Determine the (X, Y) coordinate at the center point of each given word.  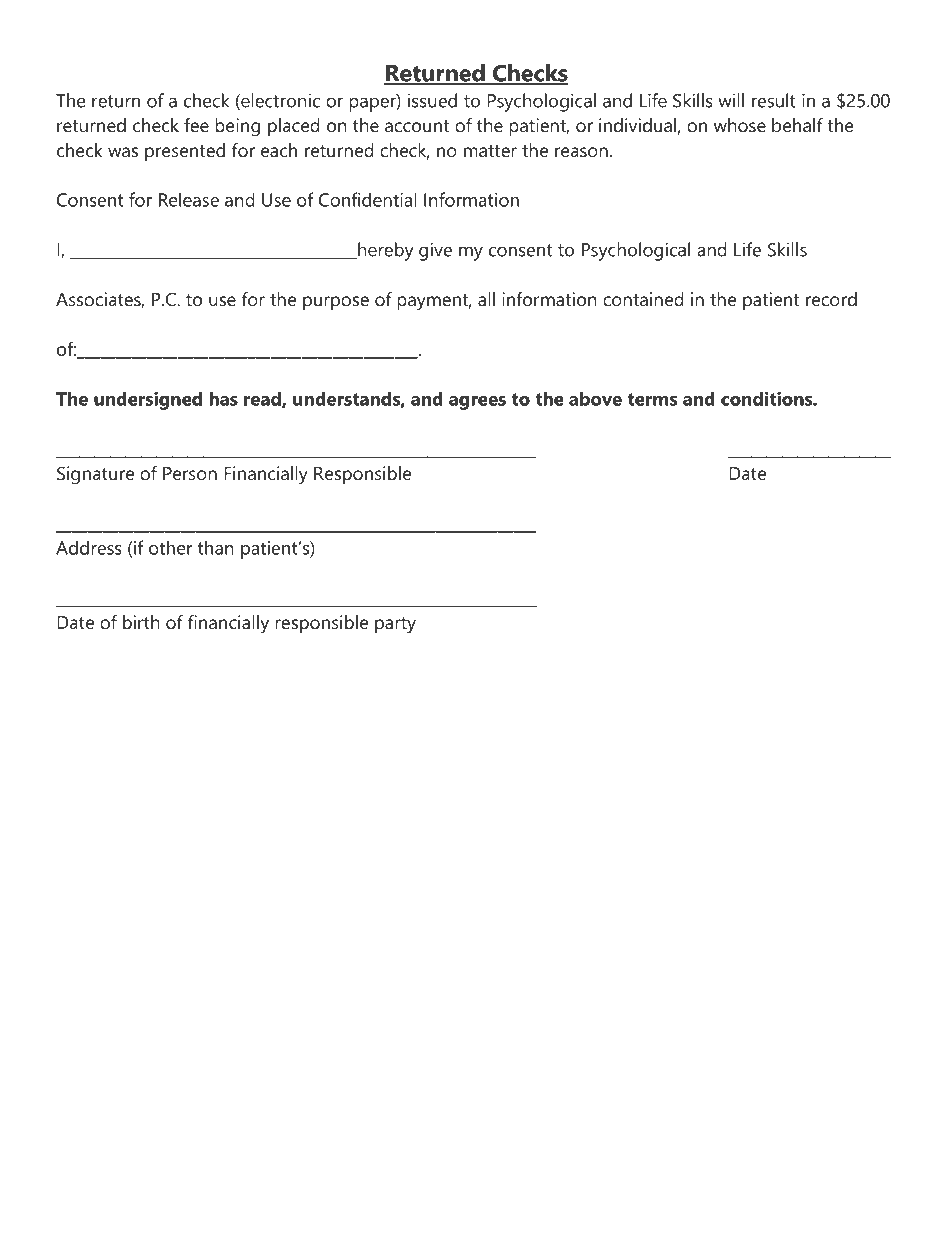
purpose (336, 303)
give (435, 251)
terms (653, 399)
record (831, 299)
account (417, 126)
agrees (477, 403)
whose (740, 125)
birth (141, 622)
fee (196, 125)
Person (190, 474)
